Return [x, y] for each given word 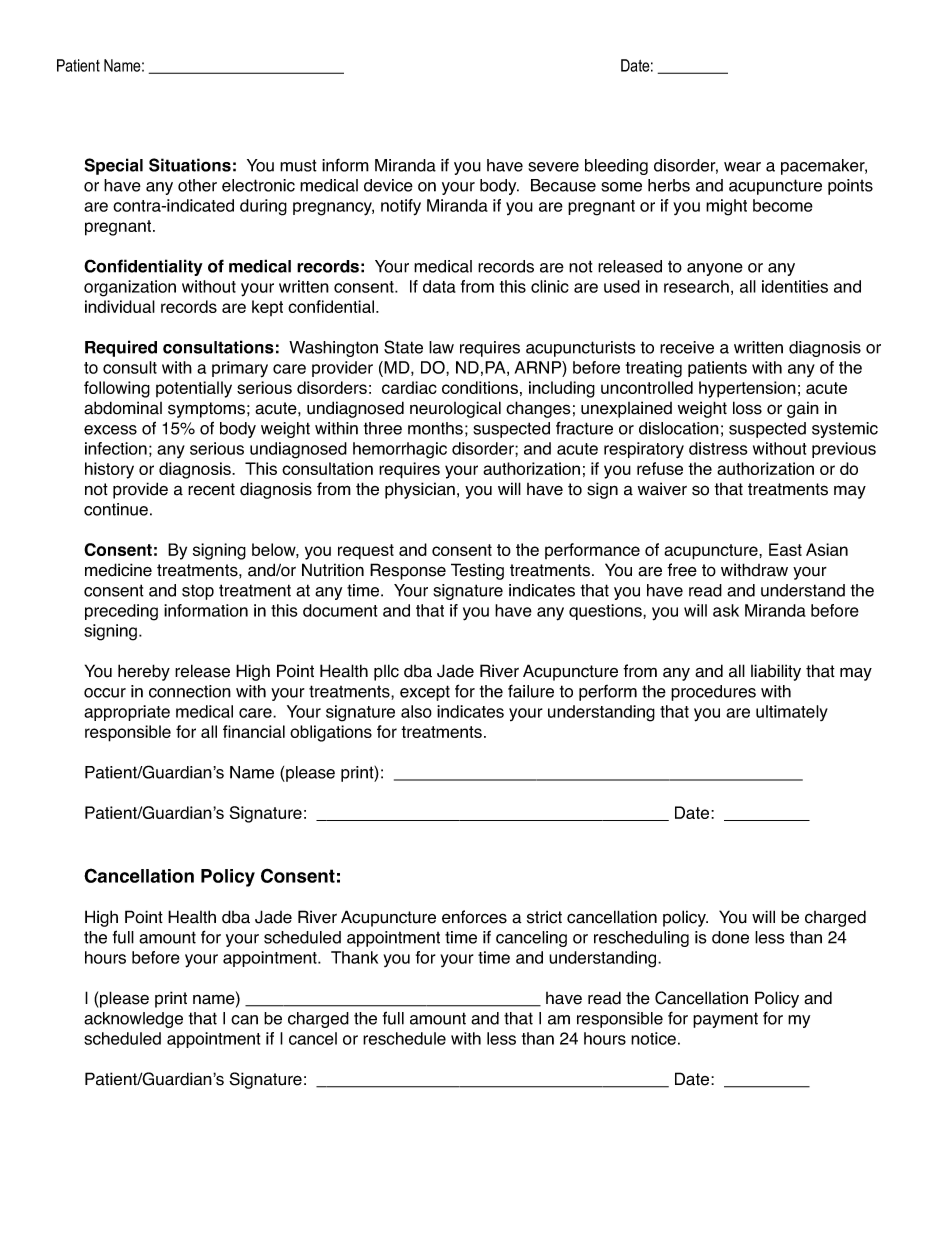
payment [725, 1020]
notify [401, 207]
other [197, 185]
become [783, 205]
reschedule [404, 1038]
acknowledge [133, 1020]
